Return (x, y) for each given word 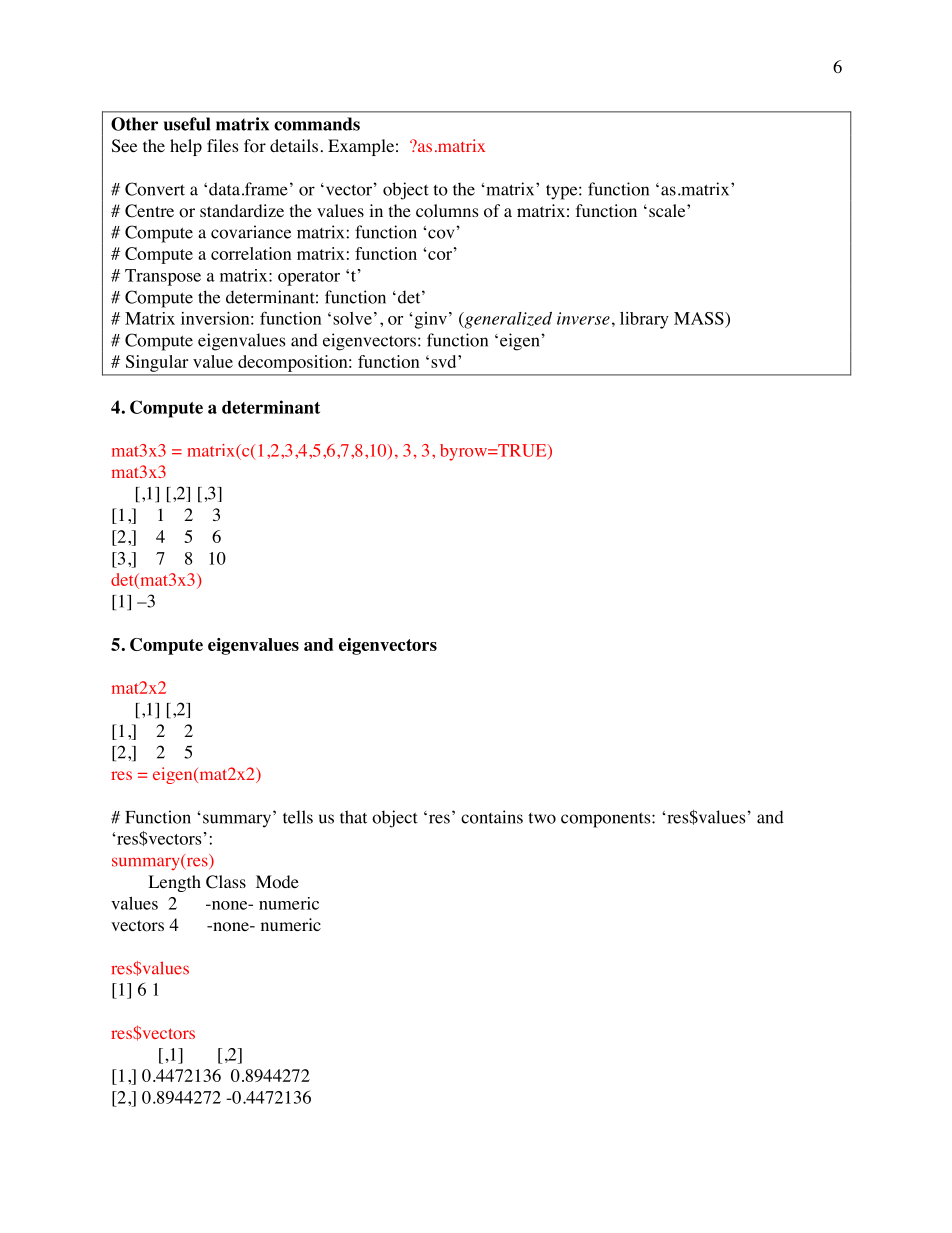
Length (174, 883)
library (644, 320)
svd (445, 361)
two (542, 818)
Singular (157, 363)
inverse (583, 318)
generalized (507, 320)
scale (668, 210)
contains (492, 817)
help (186, 147)
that (353, 817)
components (607, 820)
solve (352, 318)
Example (361, 147)
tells (298, 817)
